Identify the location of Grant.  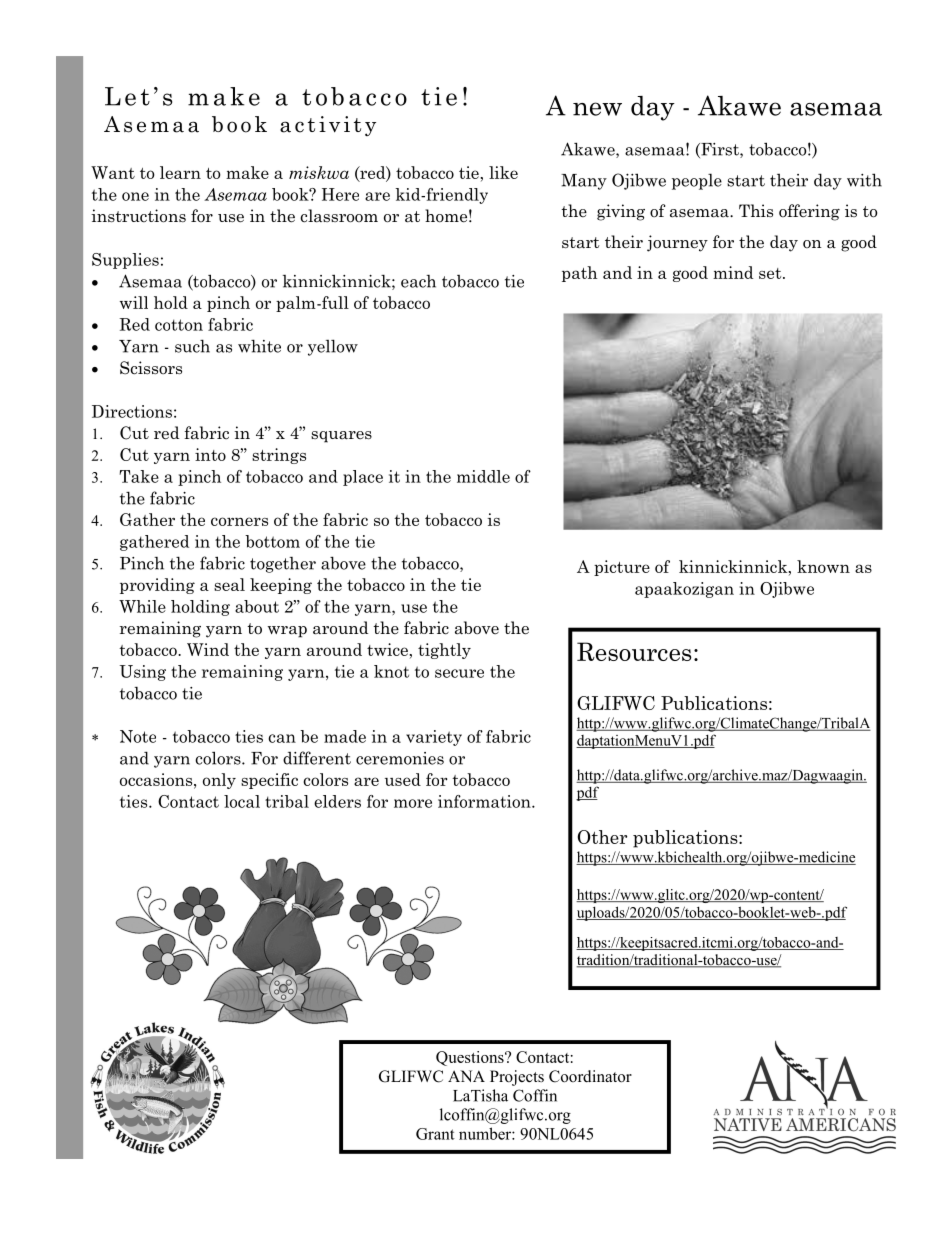
(435, 1134).
